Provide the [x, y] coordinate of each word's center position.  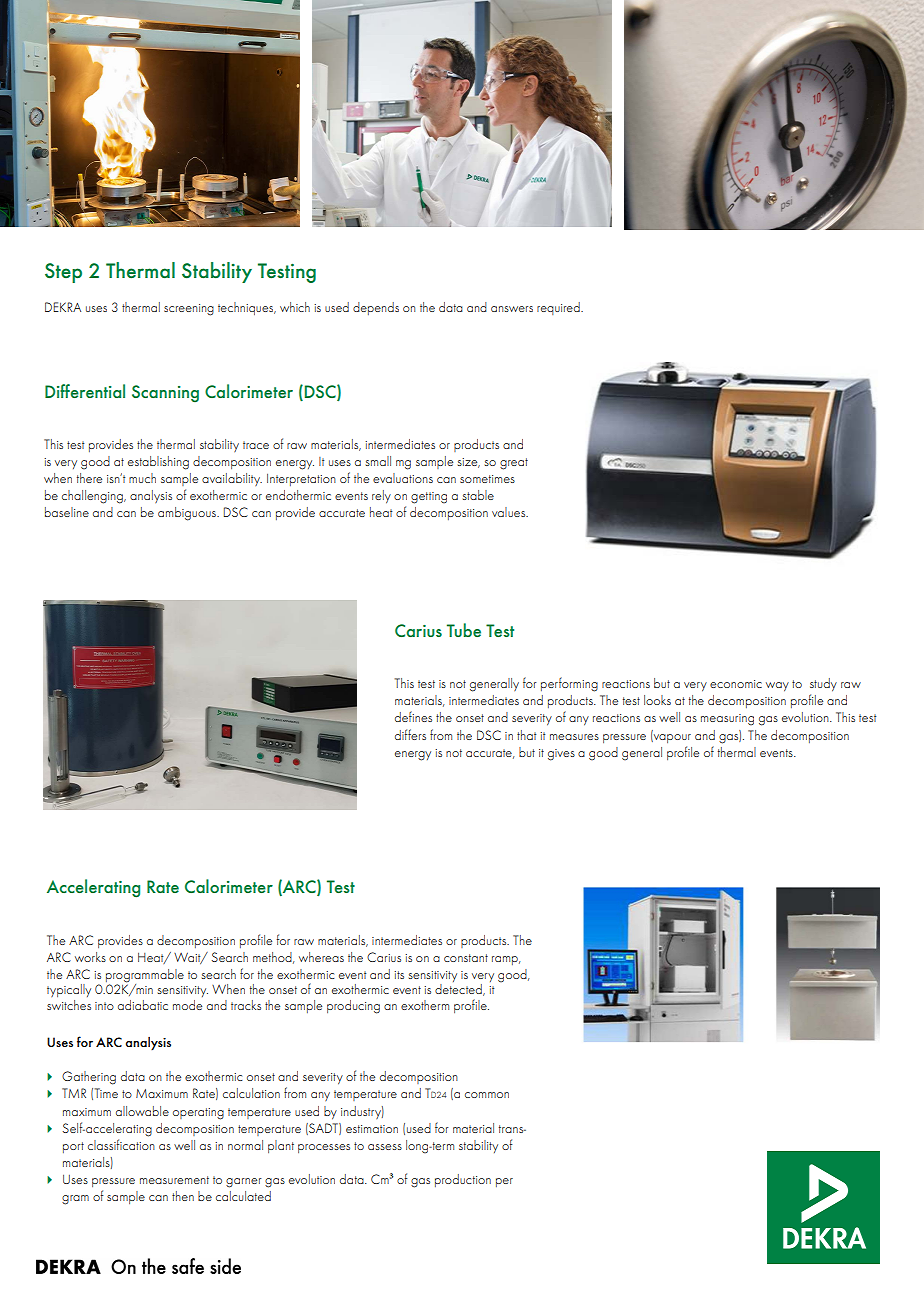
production [463, 1180]
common [487, 1095]
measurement [174, 1180]
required [559, 308]
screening [189, 310]
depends [376, 308]
